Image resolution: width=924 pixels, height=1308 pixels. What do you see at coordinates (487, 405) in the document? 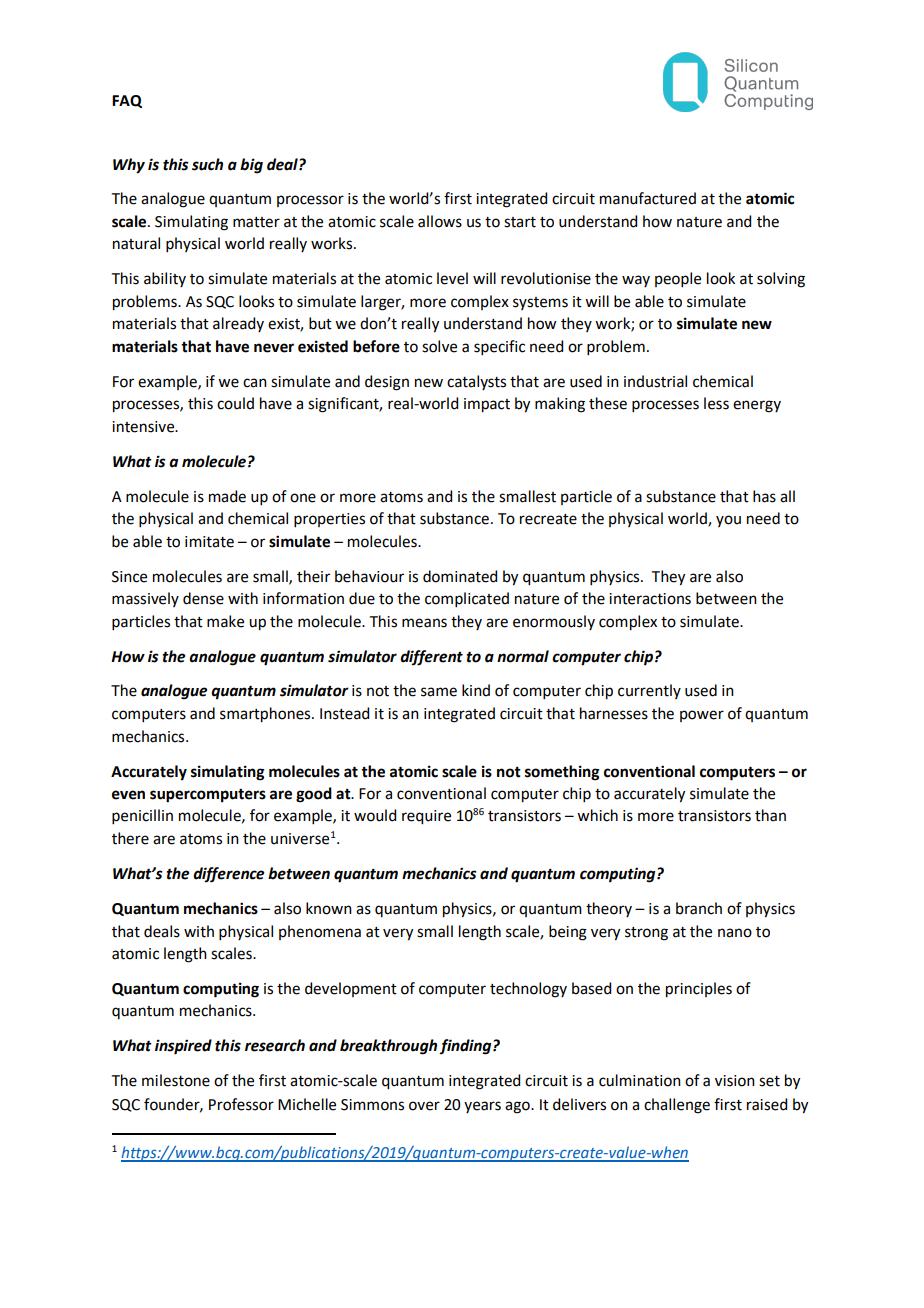
I see `impact` at bounding box center [487, 405].
